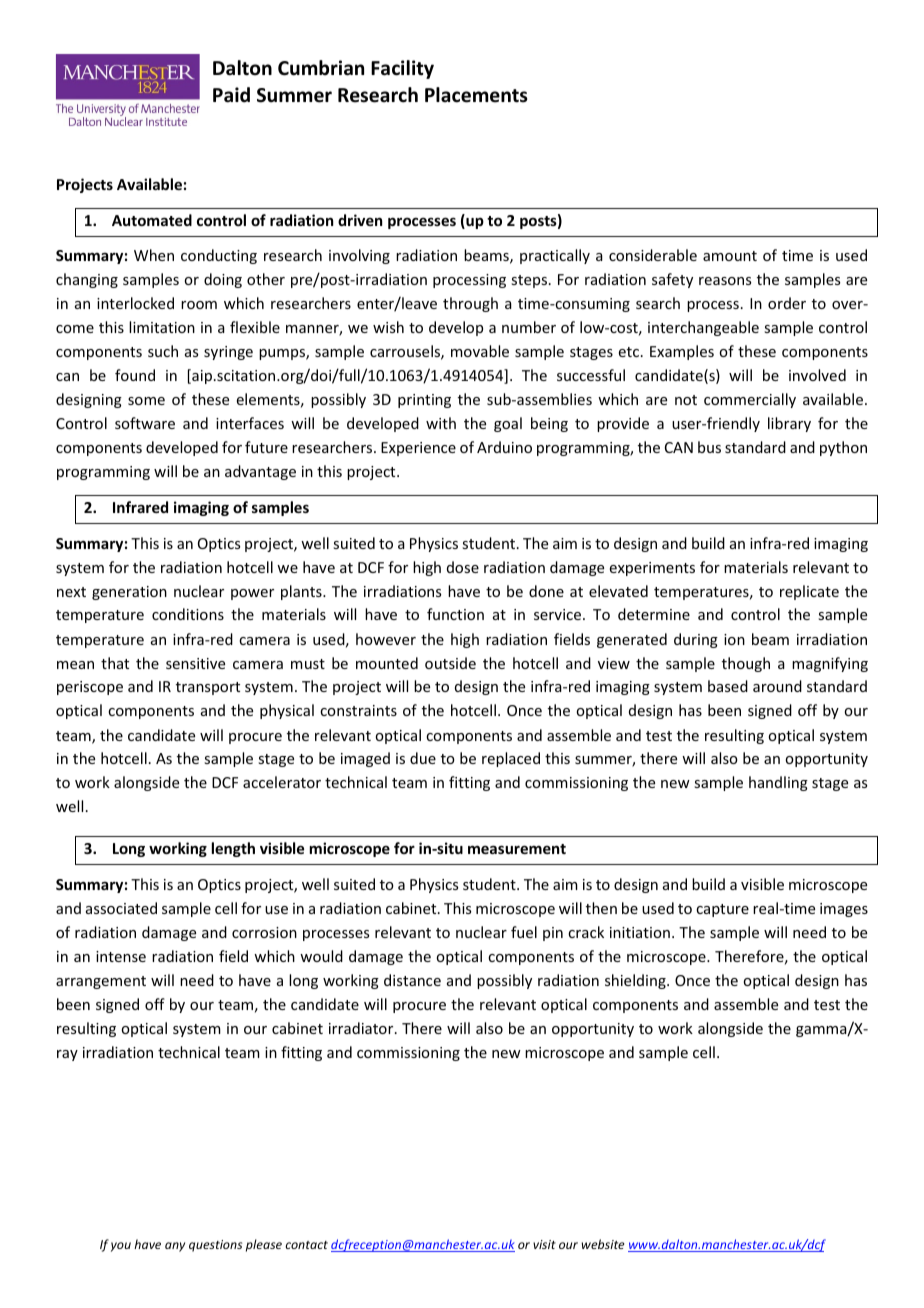  Describe the element at coordinates (602, 1244) in the image. I see `website` at that location.
